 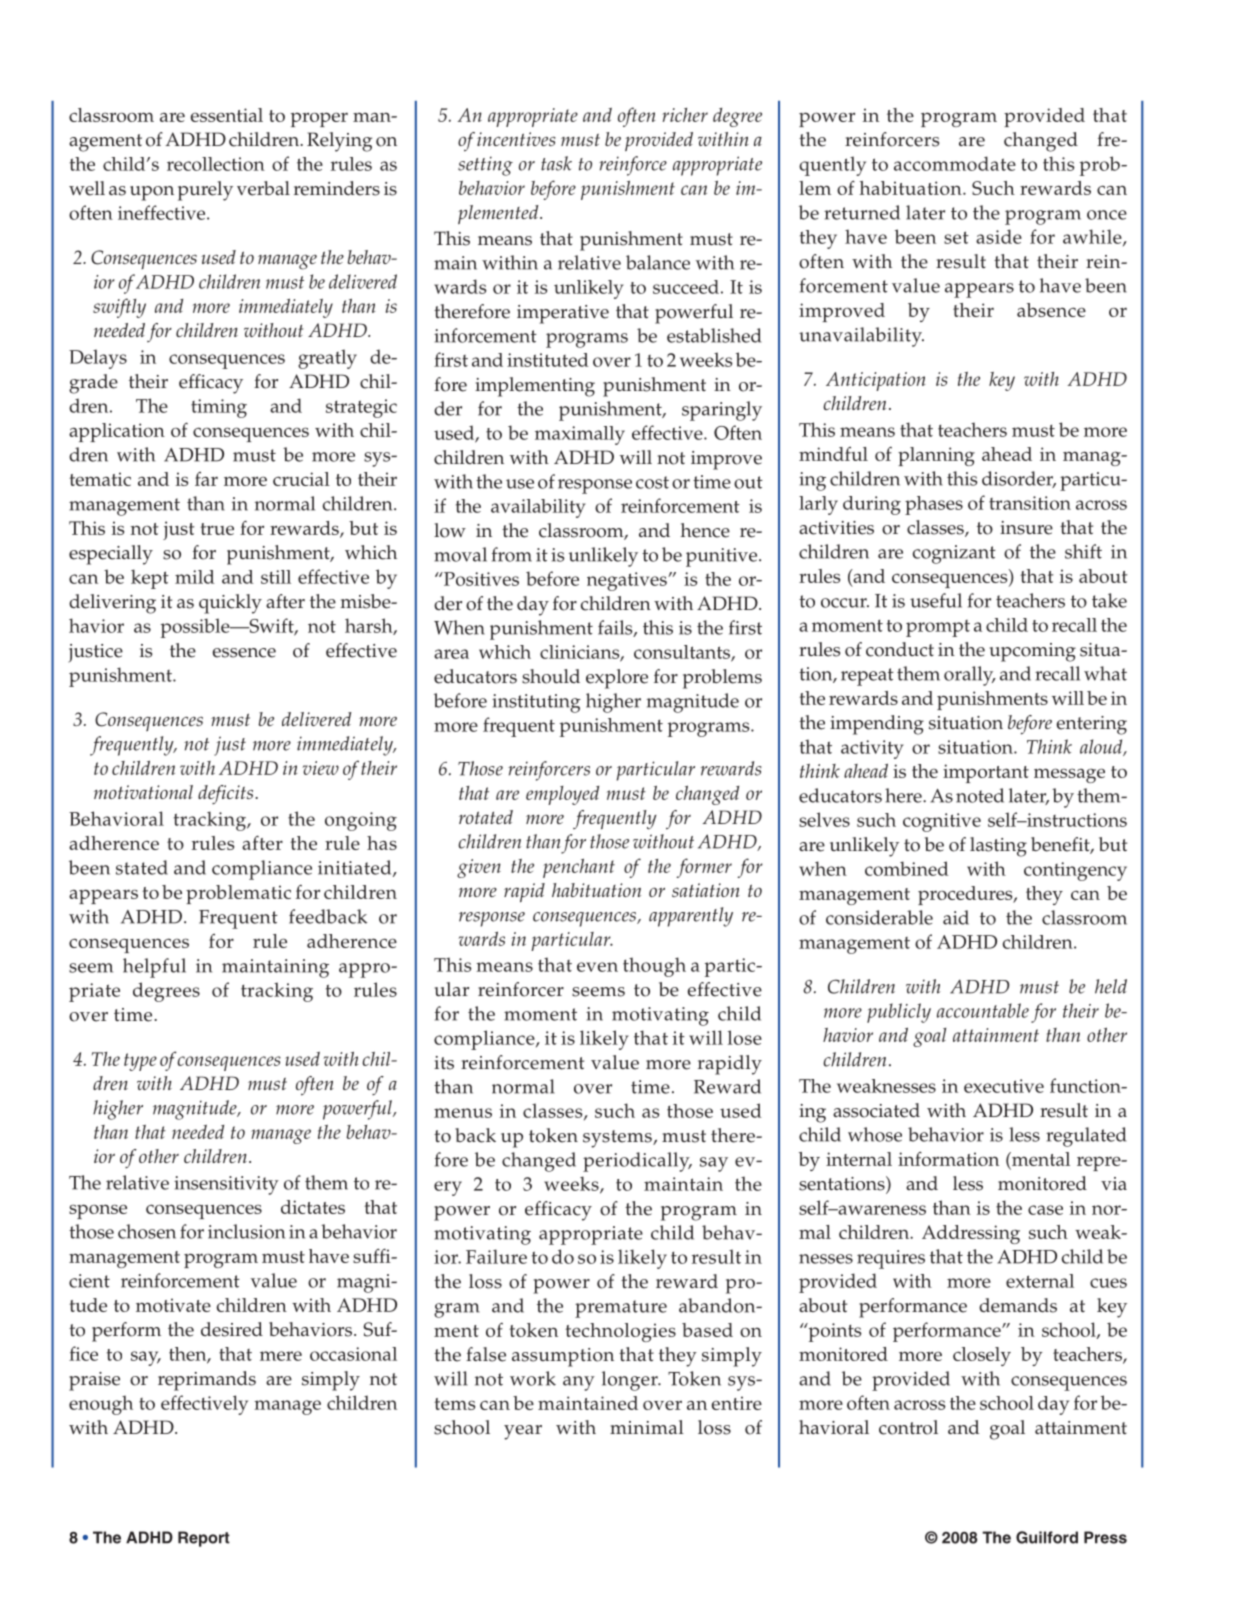 I want to click on task, so click(x=556, y=163).
